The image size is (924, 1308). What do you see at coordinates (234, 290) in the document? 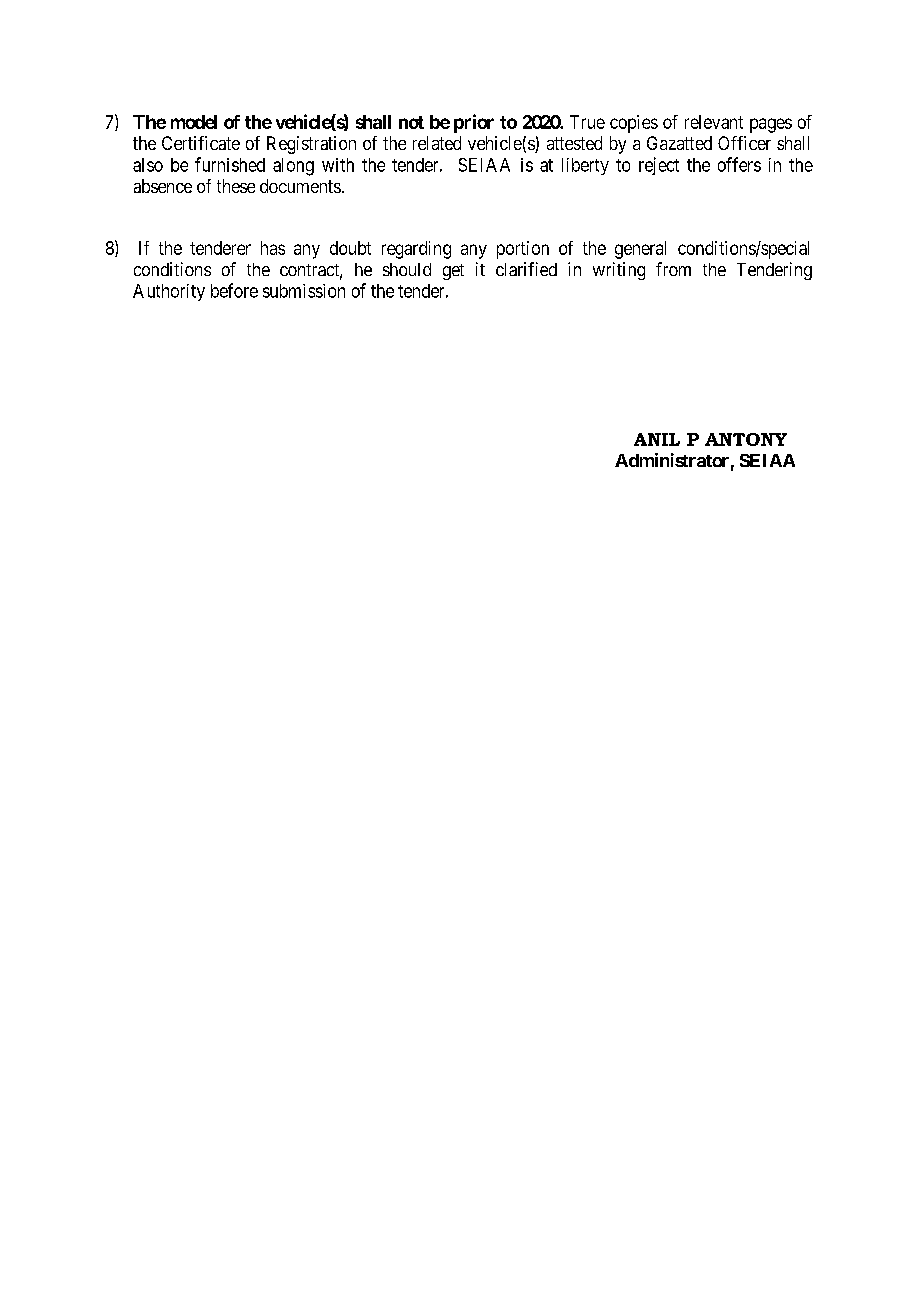
I see `before` at bounding box center [234, 290].
